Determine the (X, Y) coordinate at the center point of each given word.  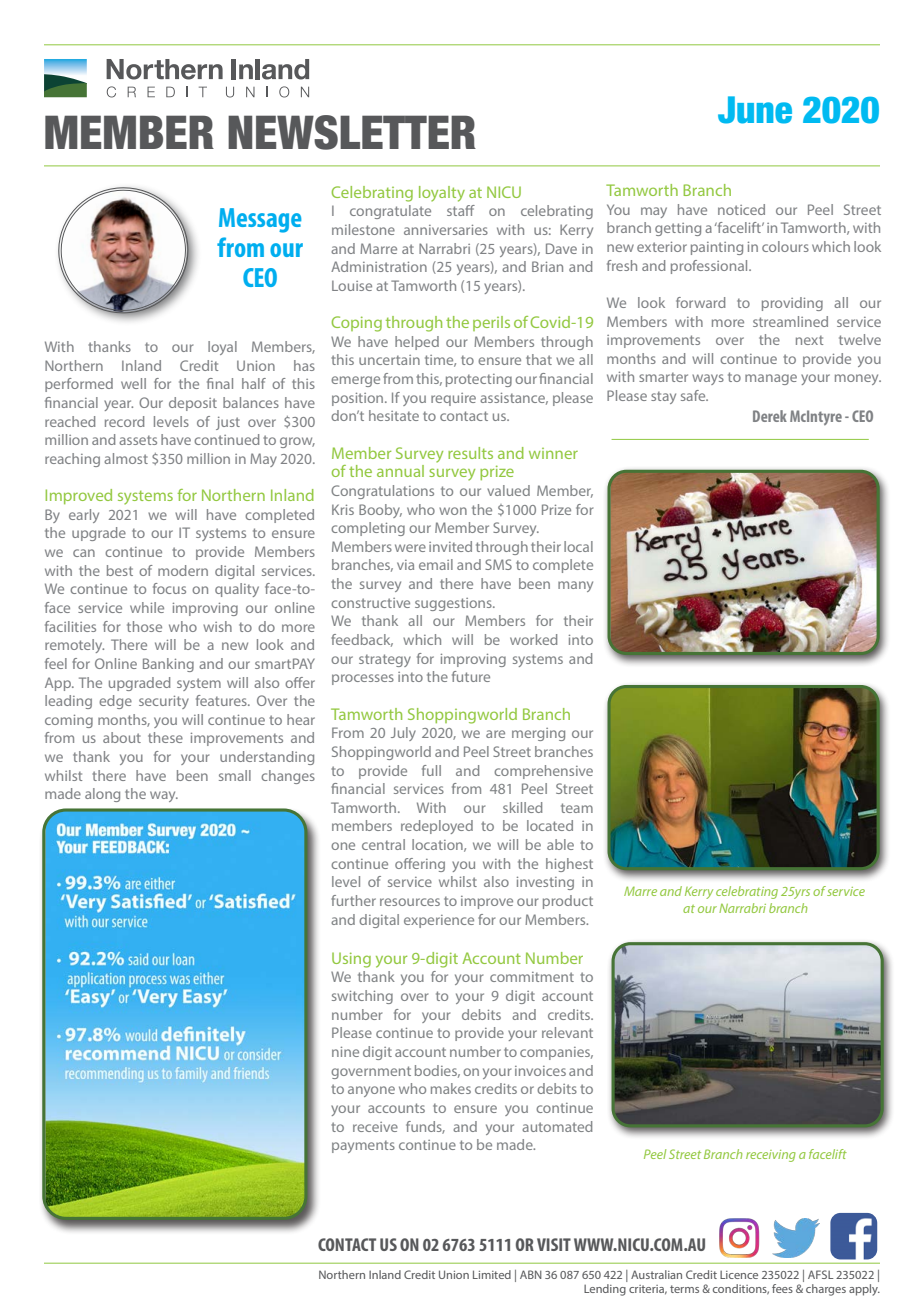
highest (569, 865)
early (84, 516)
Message (260, 220)
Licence (739, 1275)
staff (461, 210)
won (453, 511)
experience (439, 921)
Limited (492, 1274)
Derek (770, 416)
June (755, 110)
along (102, 795)
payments (363, 1146)
